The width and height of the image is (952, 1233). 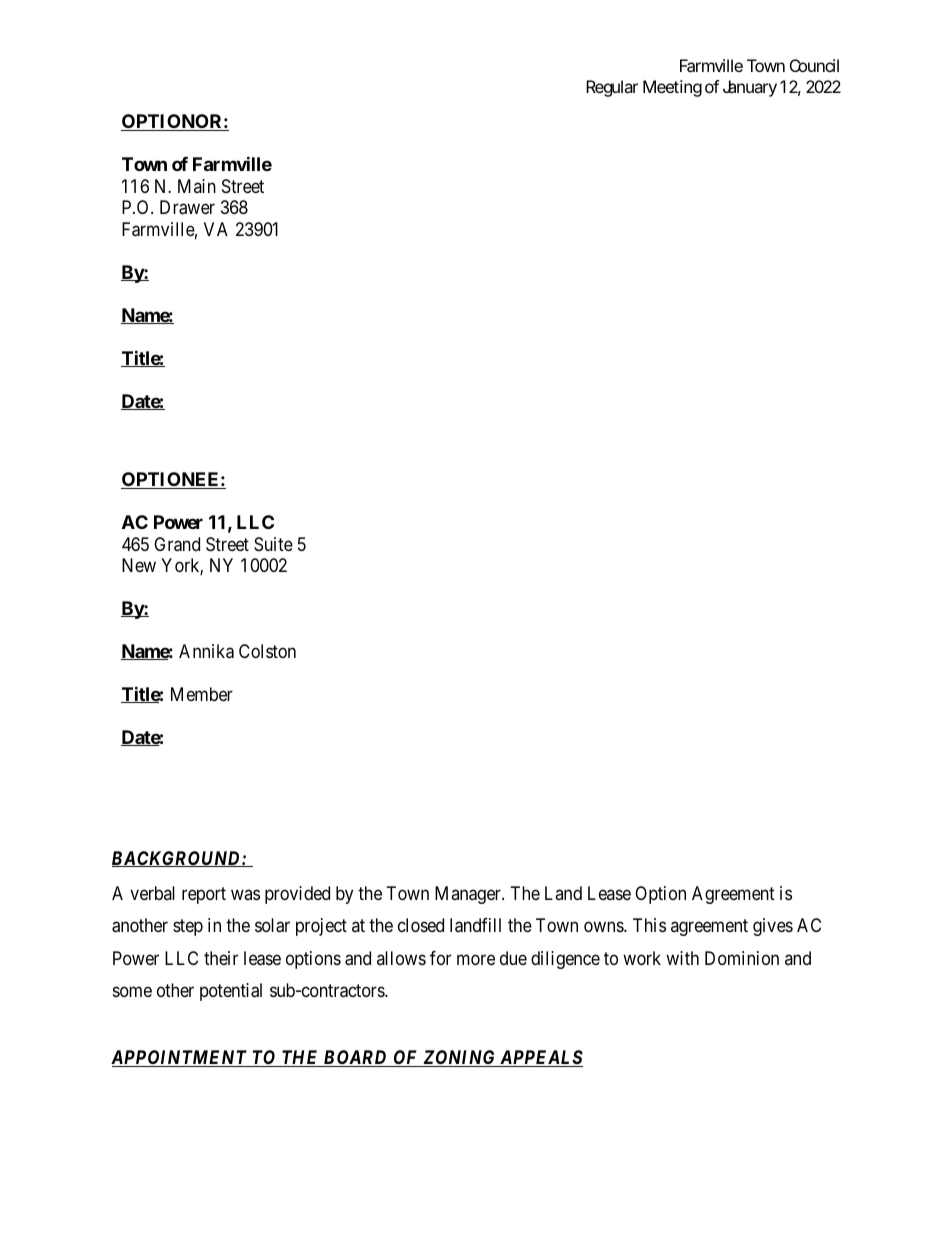 I want to click on APPOINTMENT, so click(x=180, y=1058).
